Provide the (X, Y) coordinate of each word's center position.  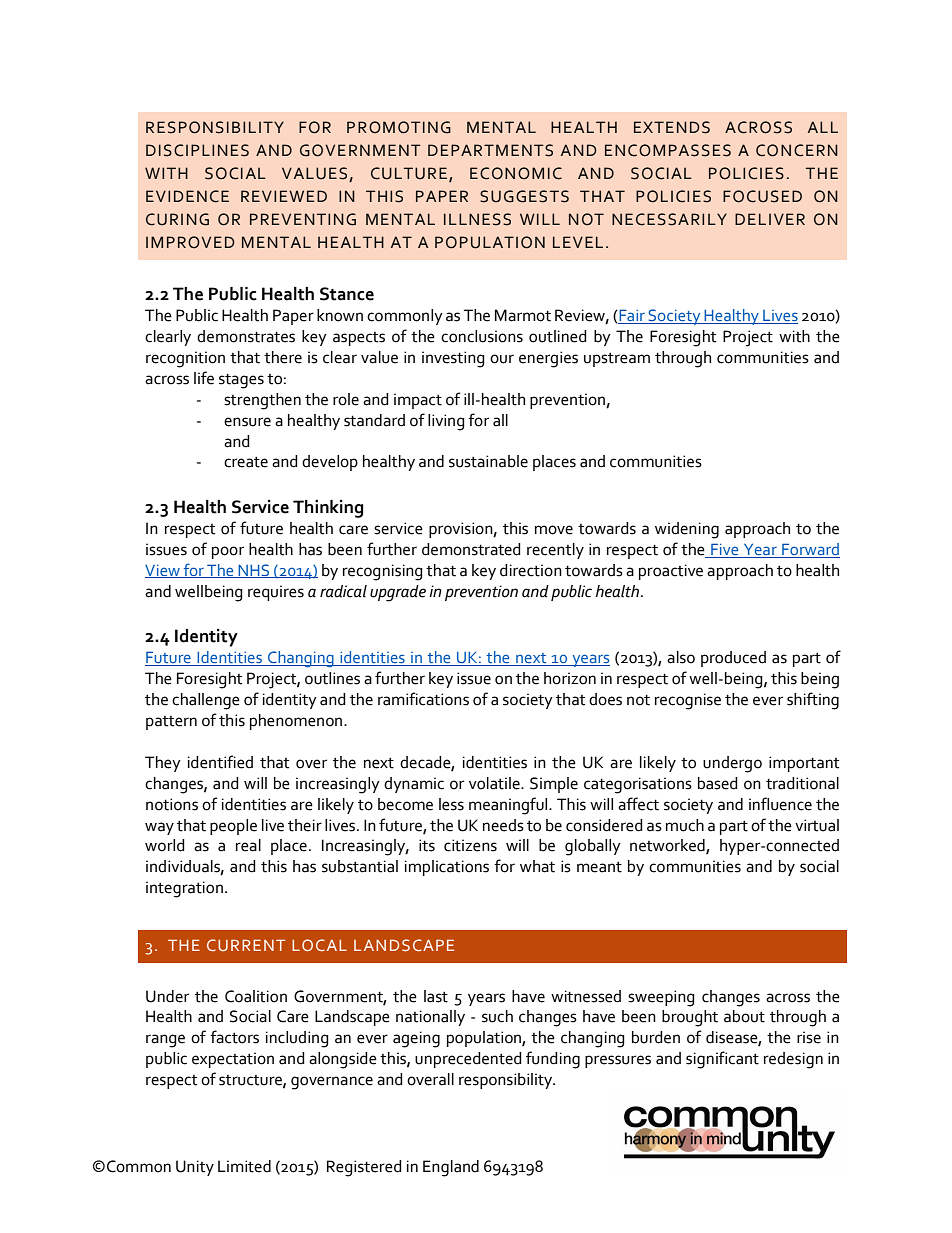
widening (687, 530)
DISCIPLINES (197, 150)
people (233, 827)
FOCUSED (762, 196)
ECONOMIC (516, 173)
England (451, 1168)
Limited (244, 1166)
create (246, 462)
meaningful (509, 806)
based (718, 783)
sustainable (488, 461)
